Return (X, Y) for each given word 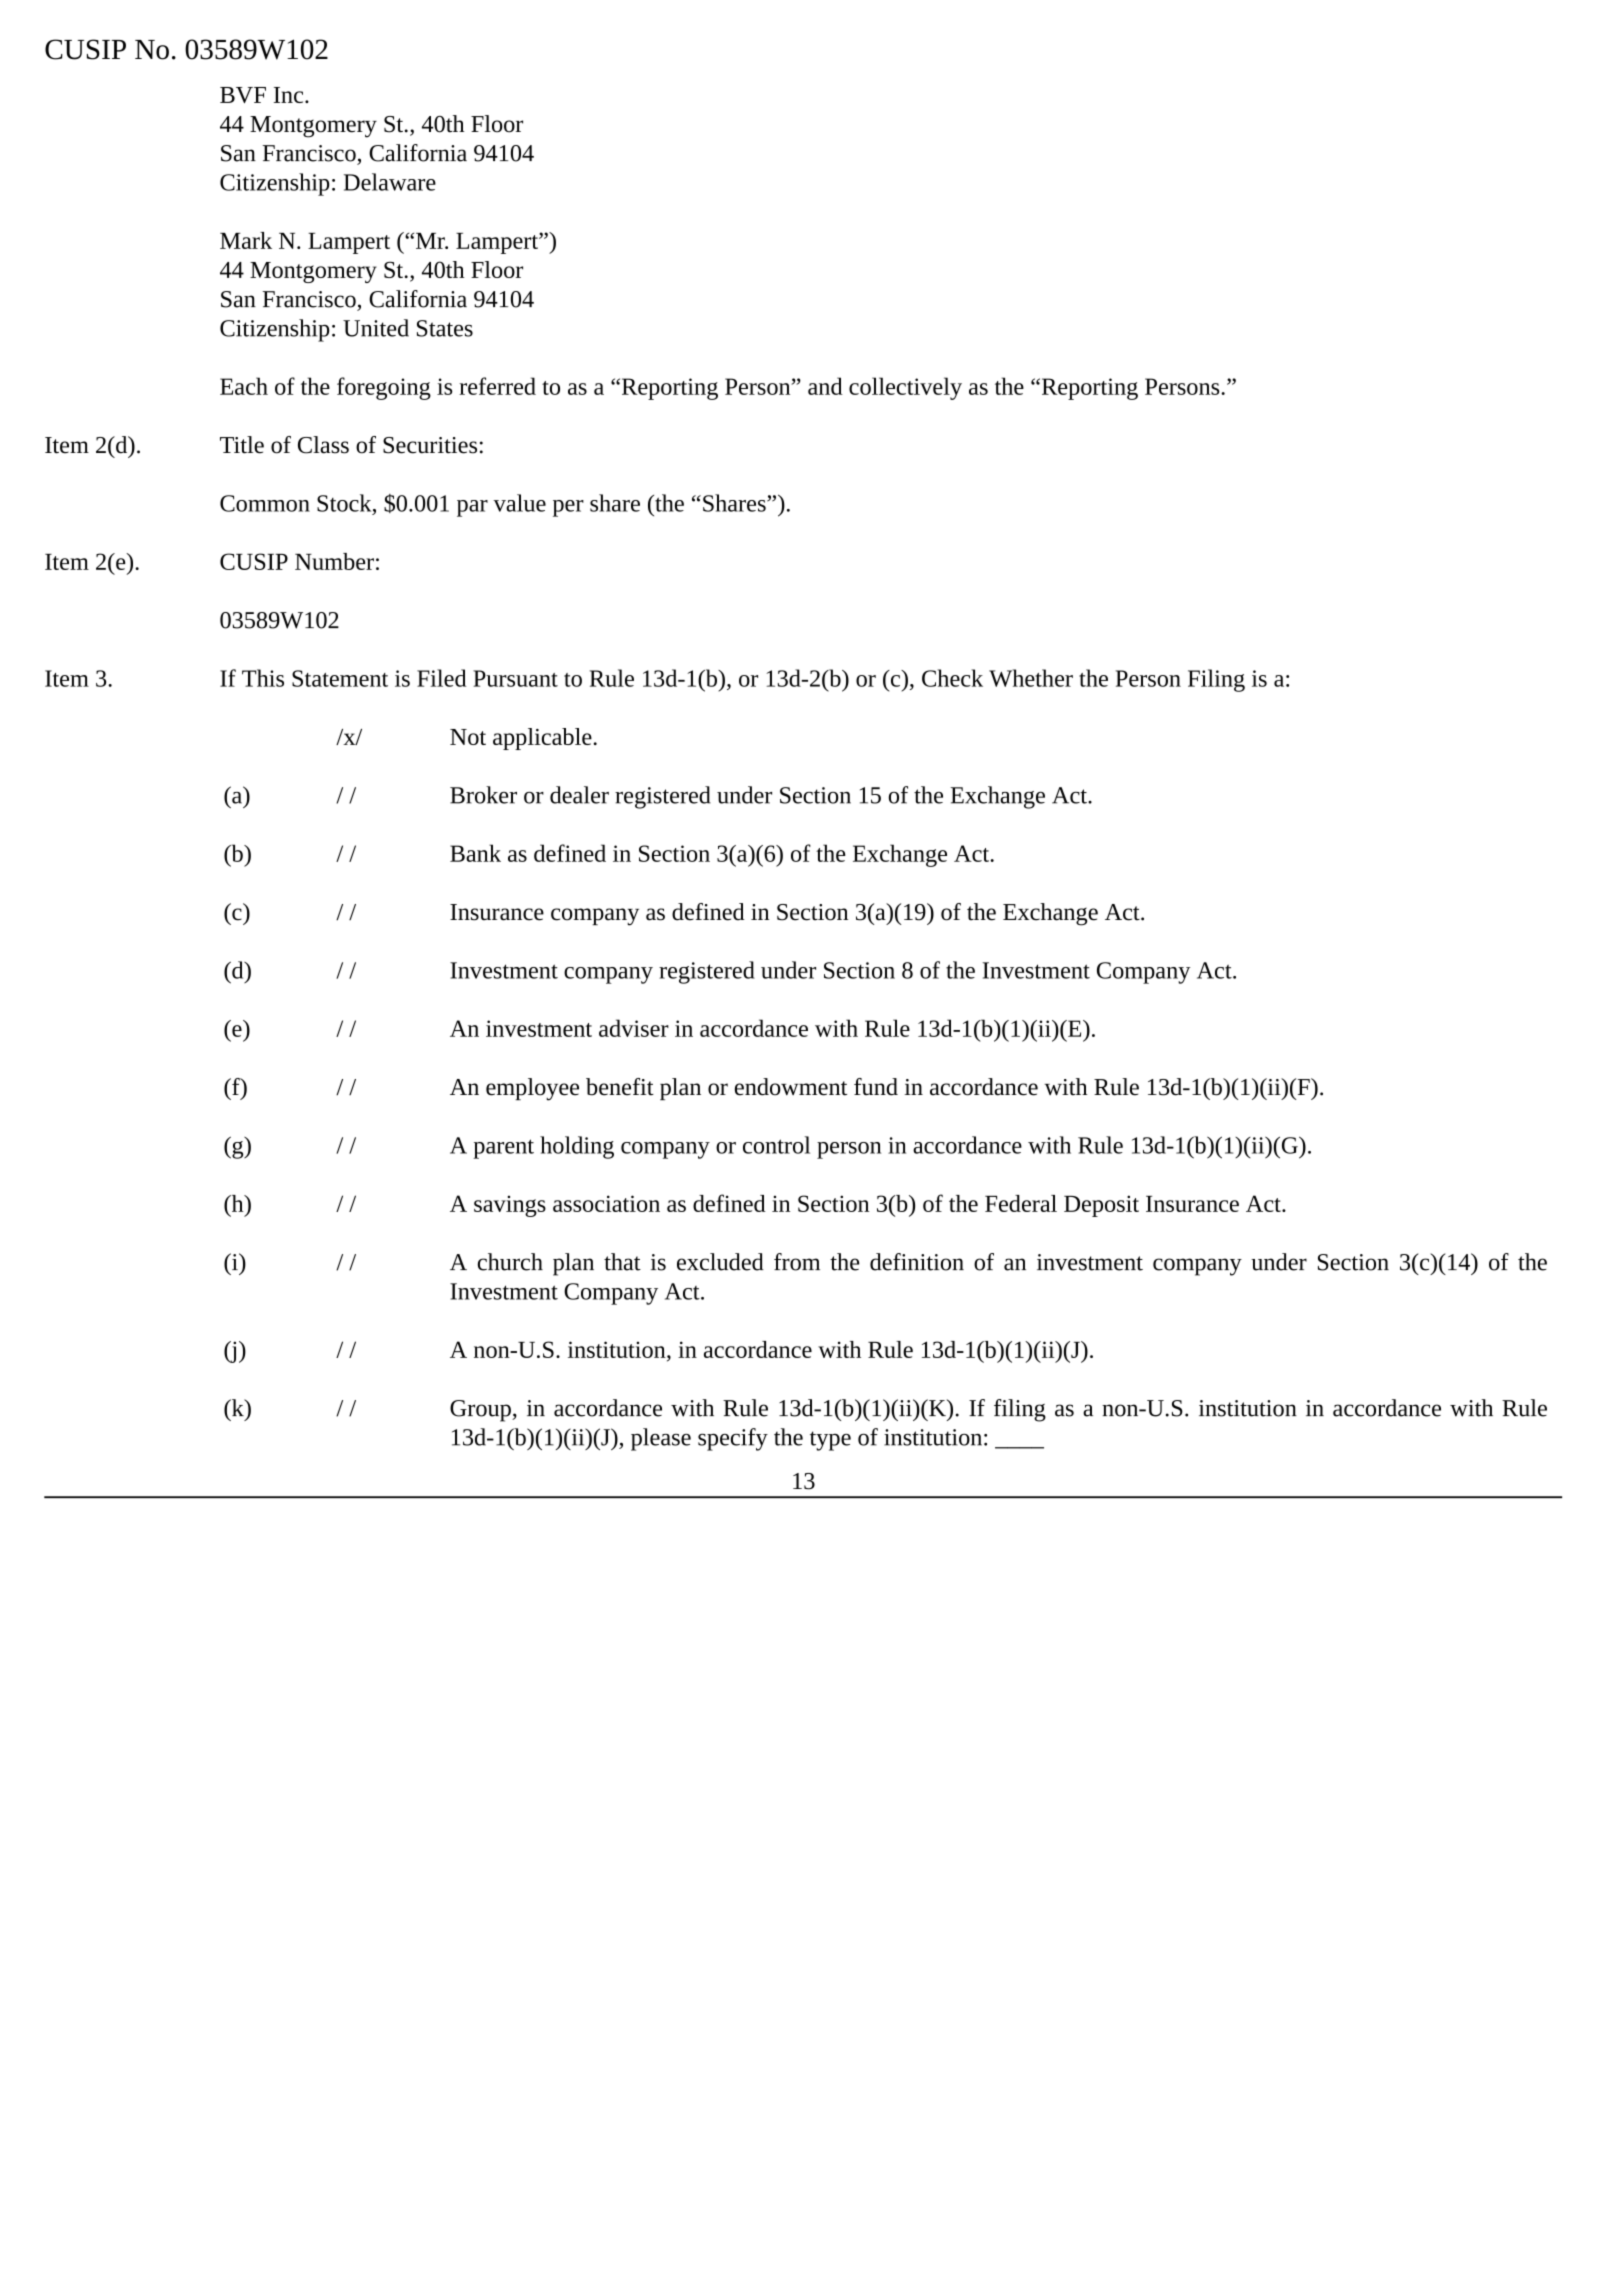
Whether (1031, 678)
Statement (340, 678)
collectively (905, 388)
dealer (579, 795)
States (445, 328)
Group (481, 1411)
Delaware (390, 182)
